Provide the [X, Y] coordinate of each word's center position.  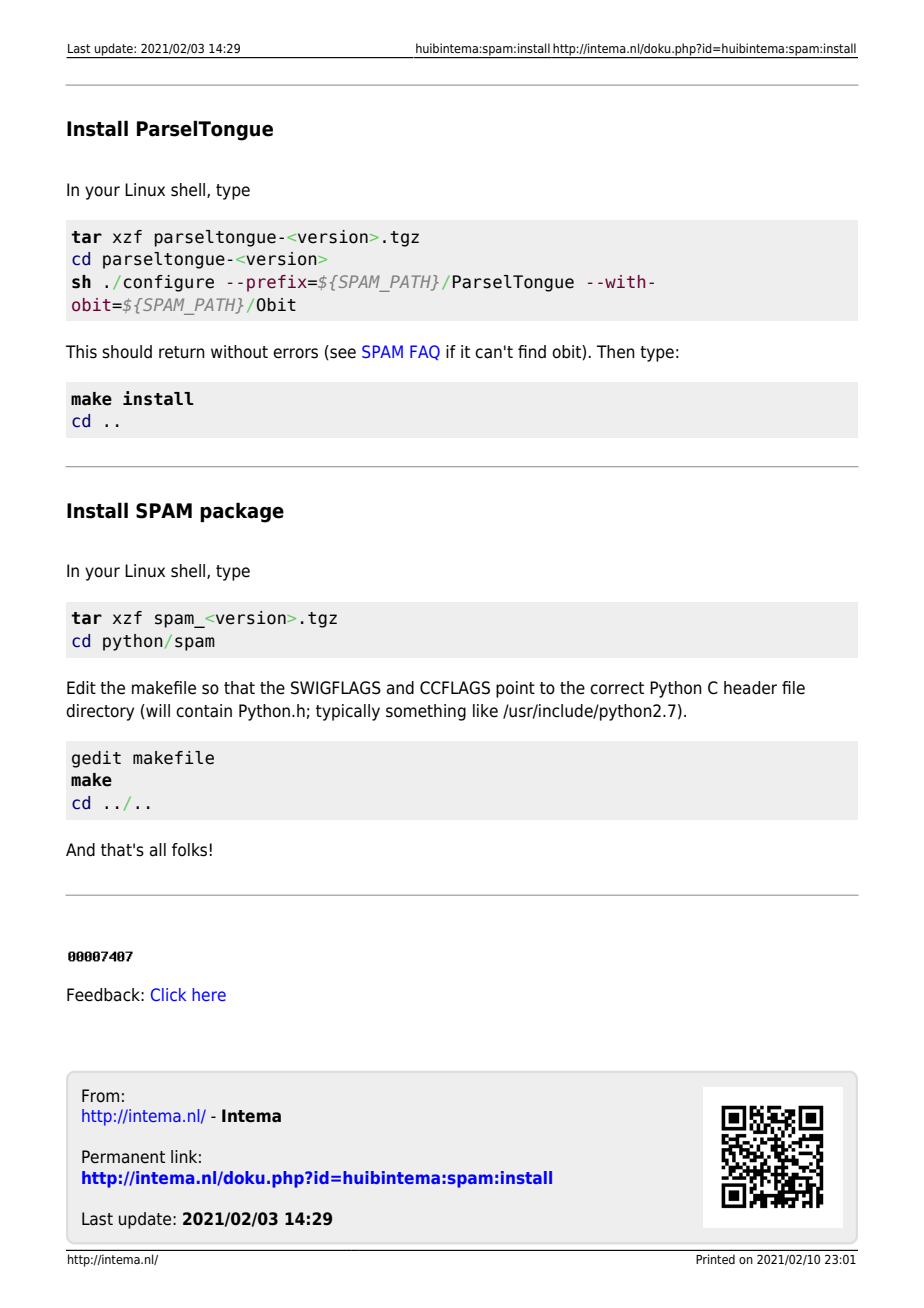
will [157, 711]
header [750, 688]
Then [616, 352]
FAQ [425, 352]
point [515, 689]
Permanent [123, 1157]
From [100, 1096]
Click [168, 994]
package [242, 512]
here [209, 994]
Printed [715, 1259]
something [426, 712]
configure [169, 283]
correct [617, 688]
